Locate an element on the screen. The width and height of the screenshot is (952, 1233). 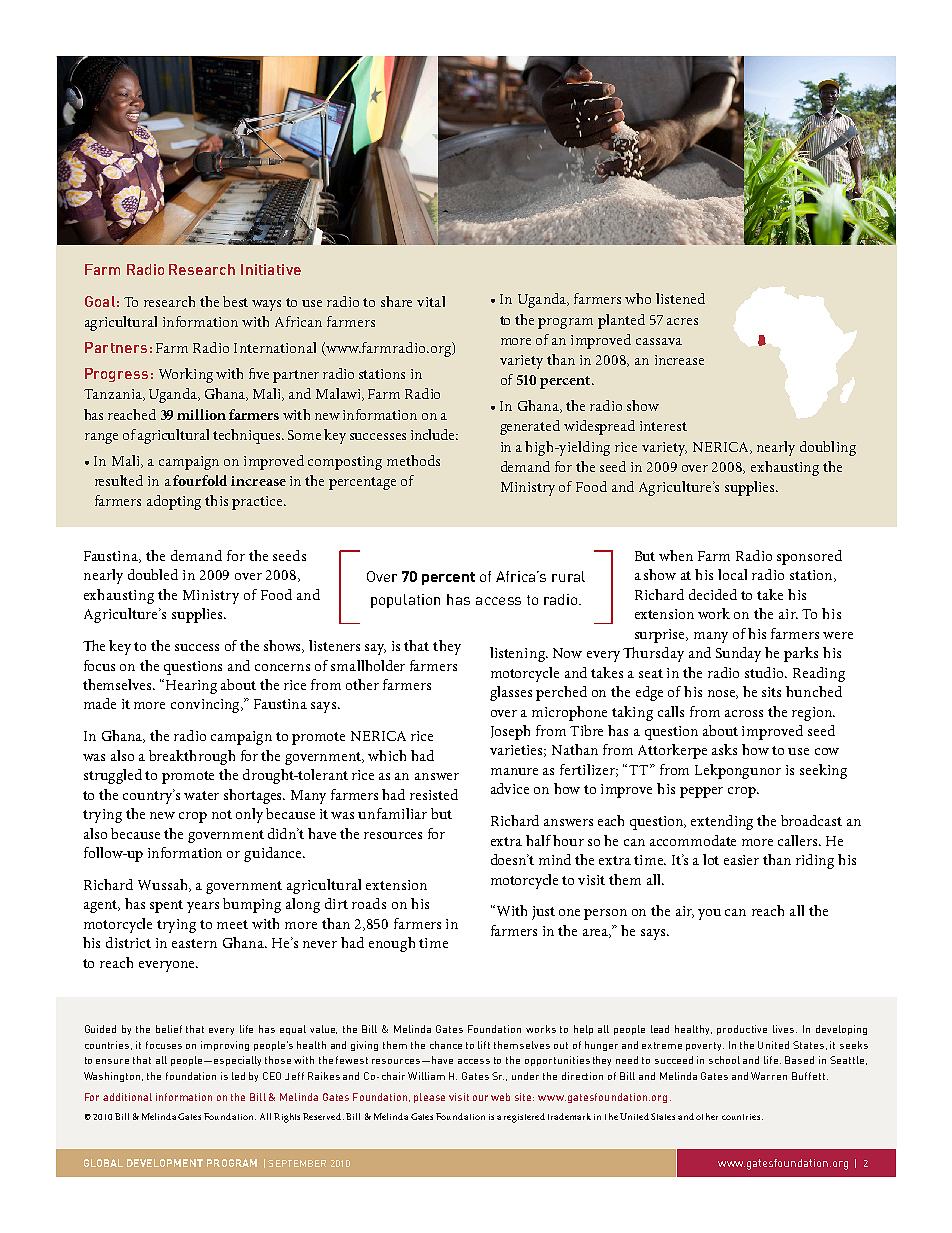
advice is located at coordinates (510, 788).
